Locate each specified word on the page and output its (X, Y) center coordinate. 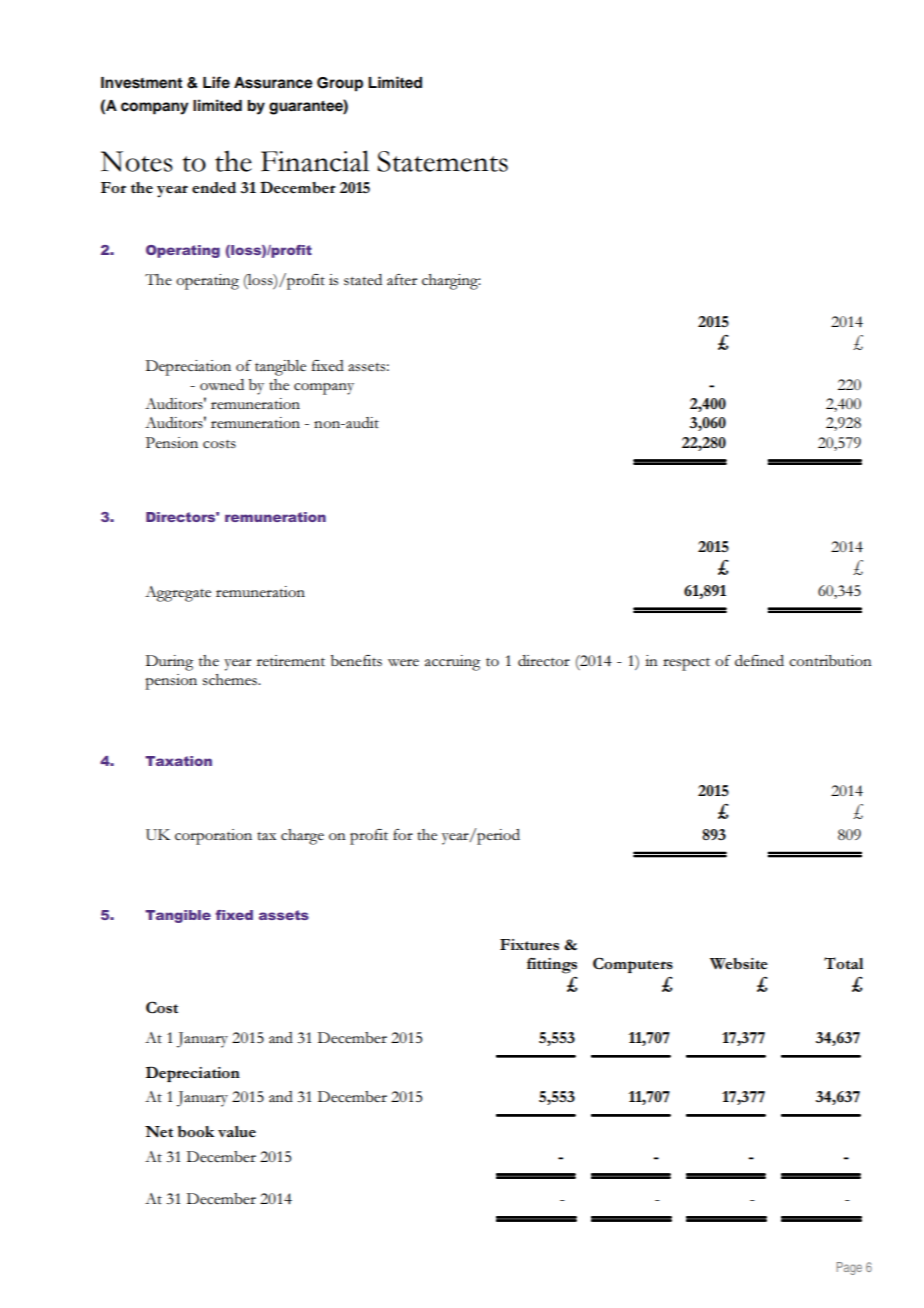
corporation (213, 837)
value (237, 1131)
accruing (452, 663)
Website (739, 963)
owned (222, 384)
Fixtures (529, 944)
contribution (830, 660)
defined (759, 660)
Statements (442, 161)
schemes (231, 679)
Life (216, 82)
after (402, 279)
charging (451, 282)
